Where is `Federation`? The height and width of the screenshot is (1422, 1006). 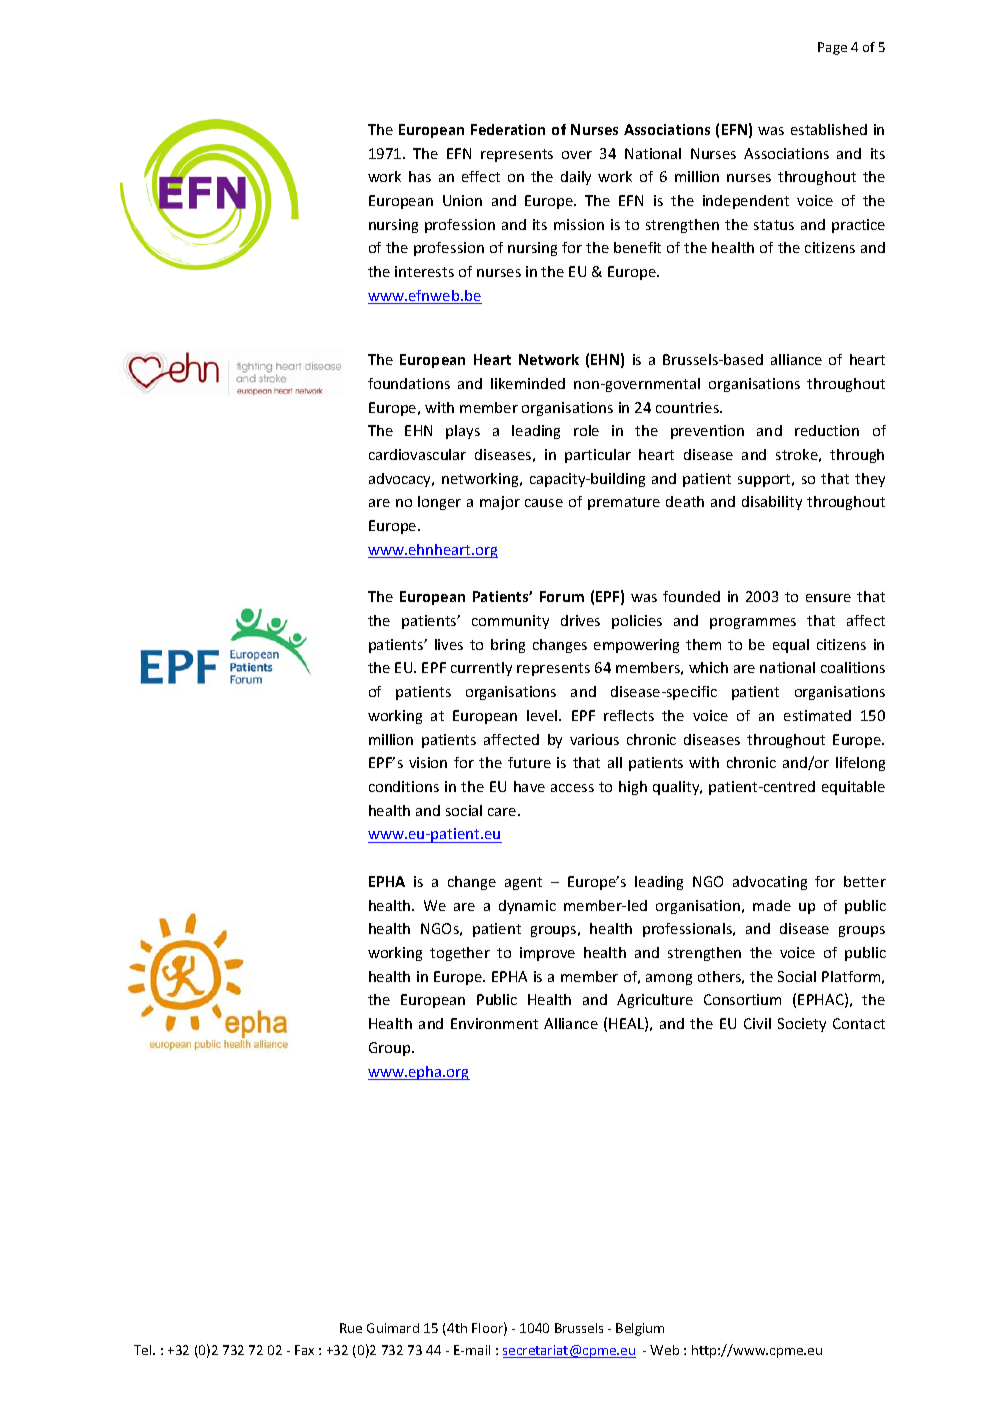 Federation is located at coordinates (508, 129).
